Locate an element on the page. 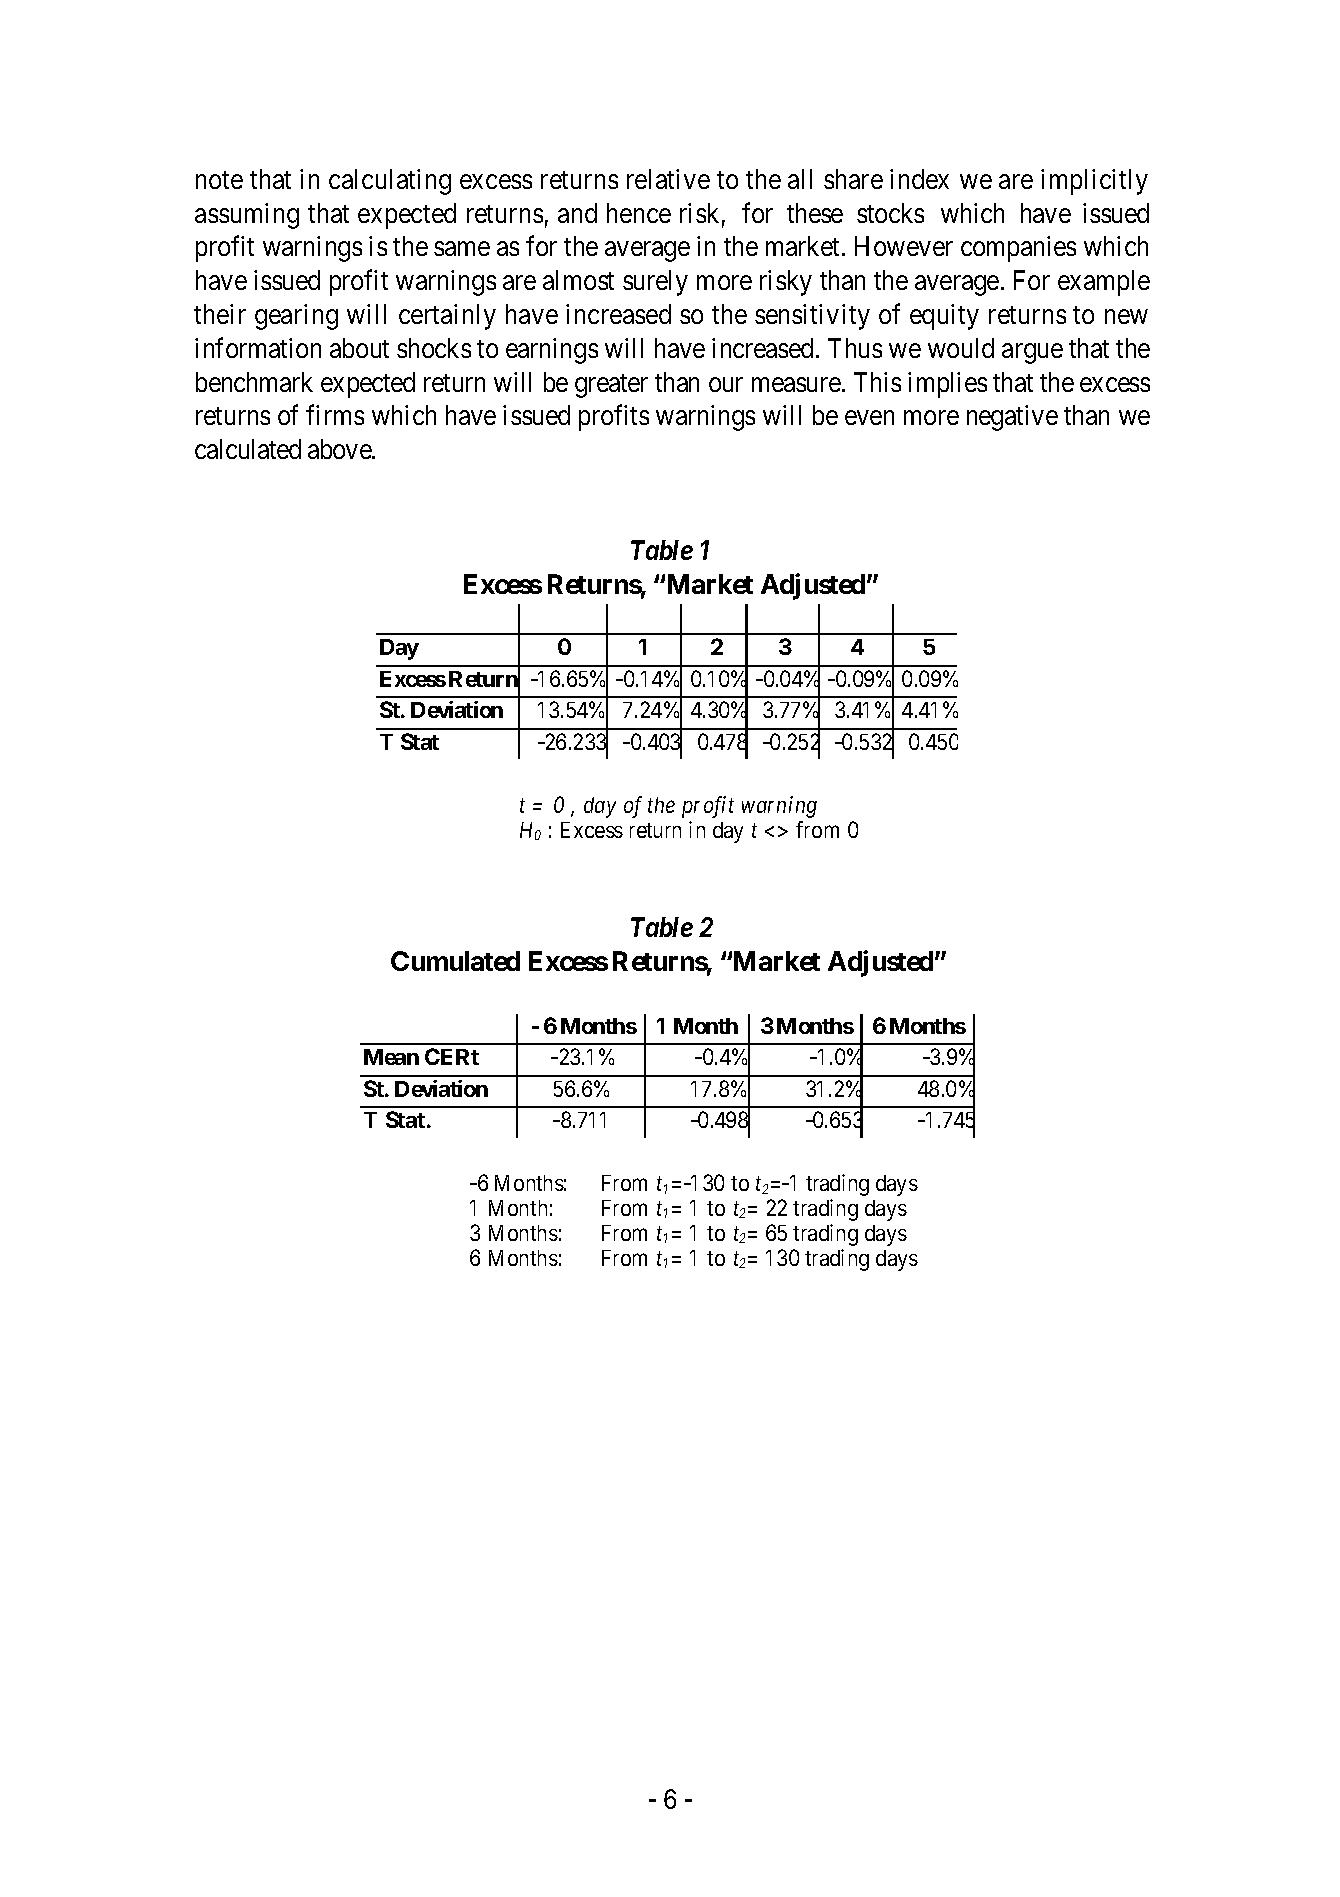 The height and width of the page is (1897, 1340). This is located at coordinates (877, 382).
